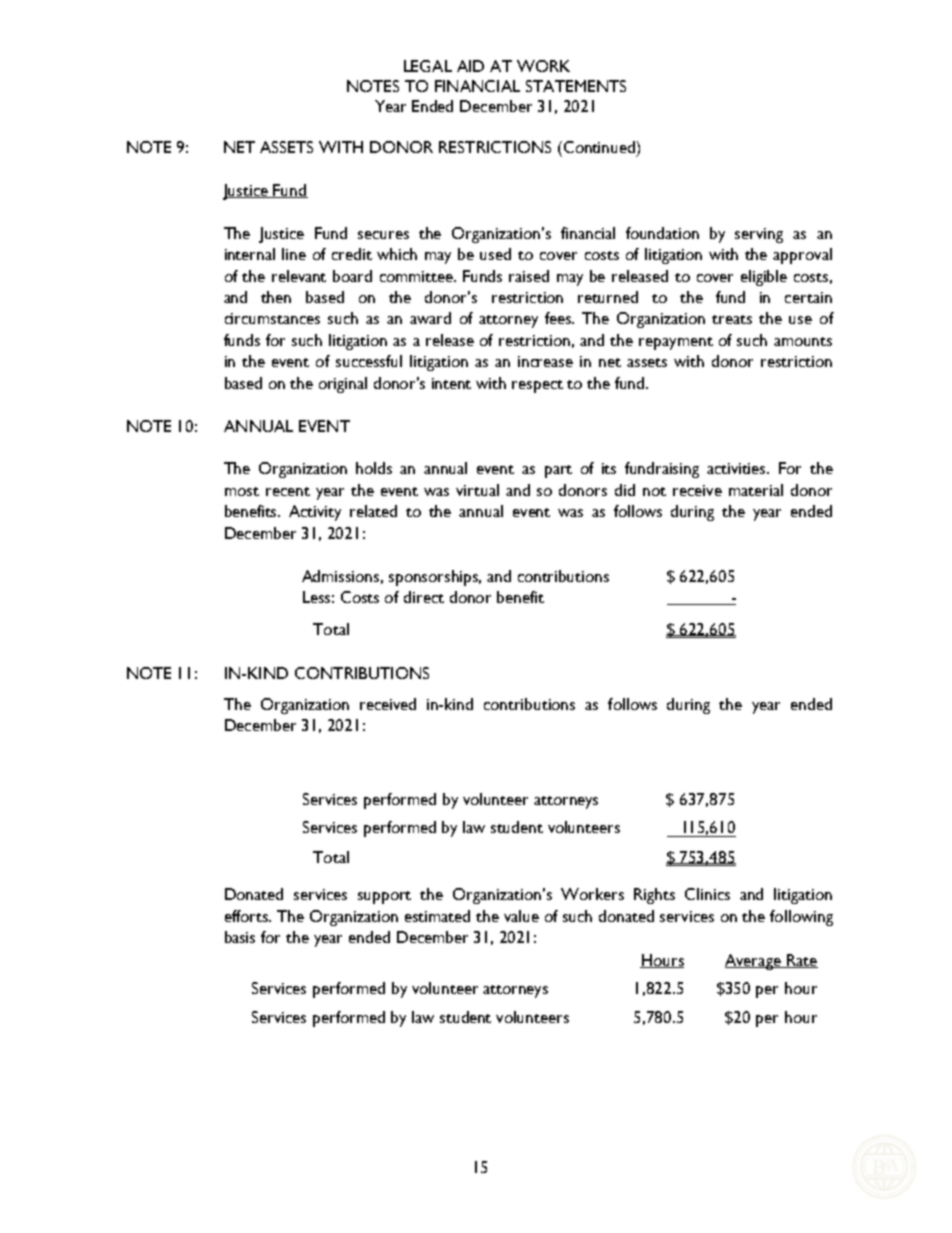  I want to click on LEGAL, so click(428, 66).
